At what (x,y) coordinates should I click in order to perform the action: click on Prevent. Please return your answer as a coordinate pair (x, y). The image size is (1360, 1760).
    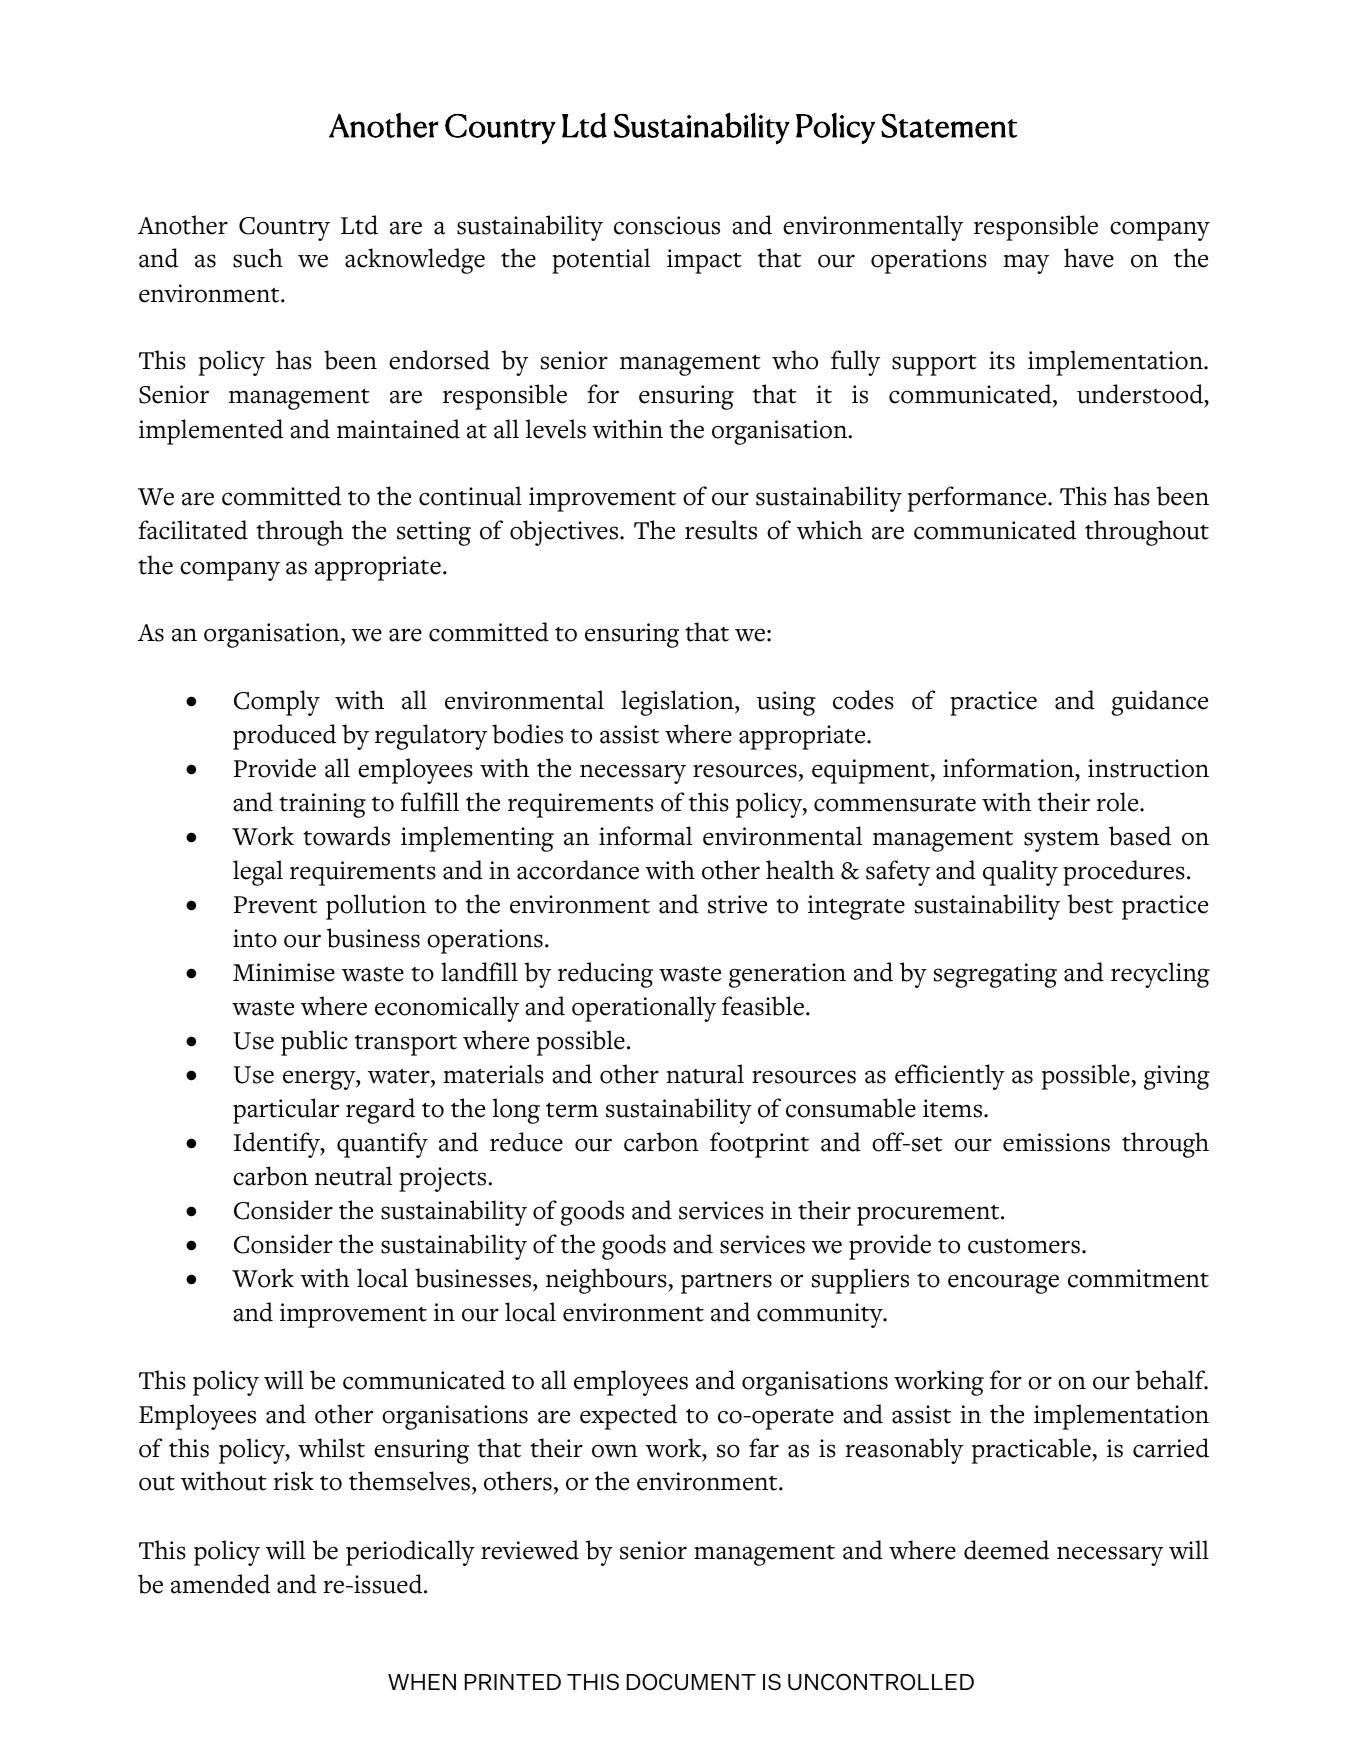
    Looking at the image, I should click on (275, 905).
